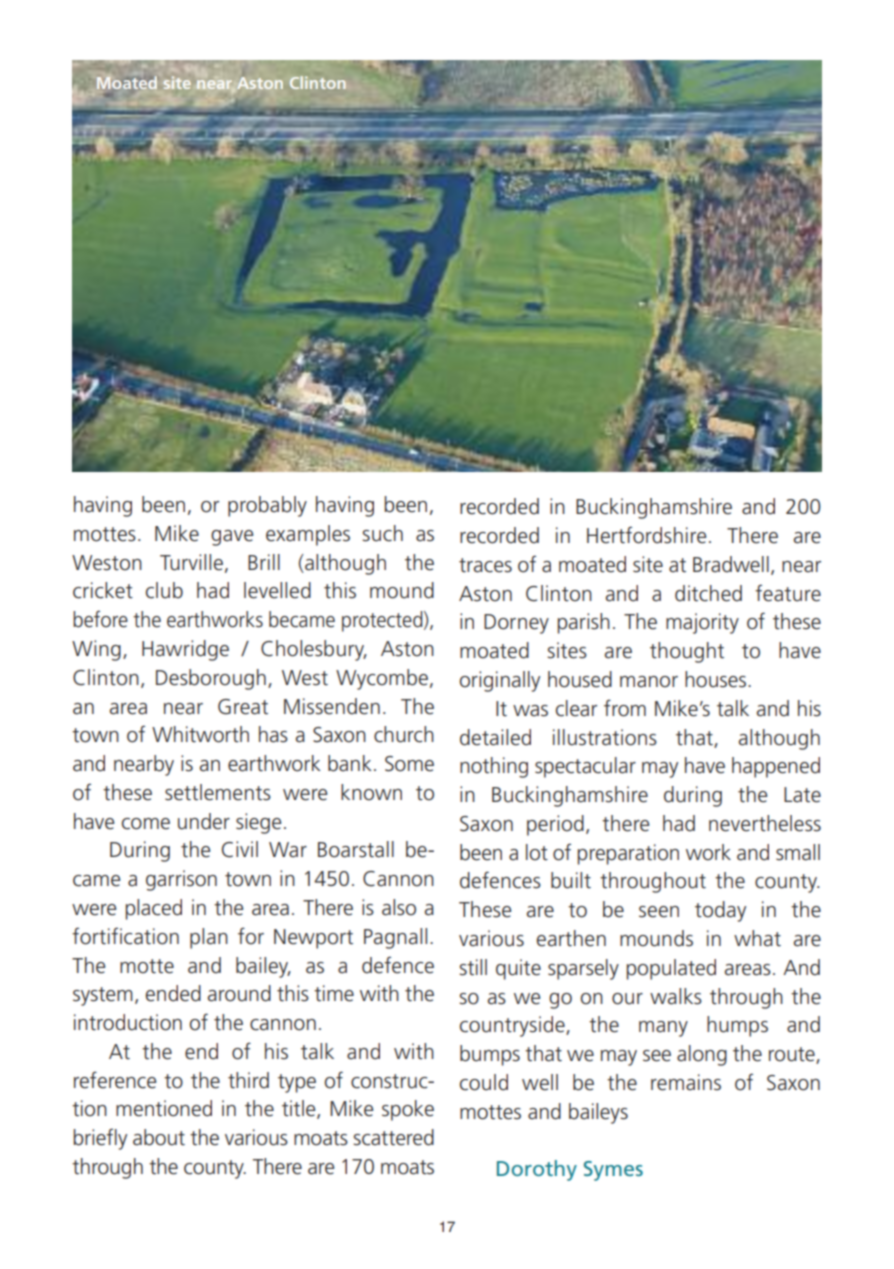 The width and height of the screenshot is (894, 1269). Describe the element at coordinates (159, 1137) in the screenshot. I see `about` at that location.
